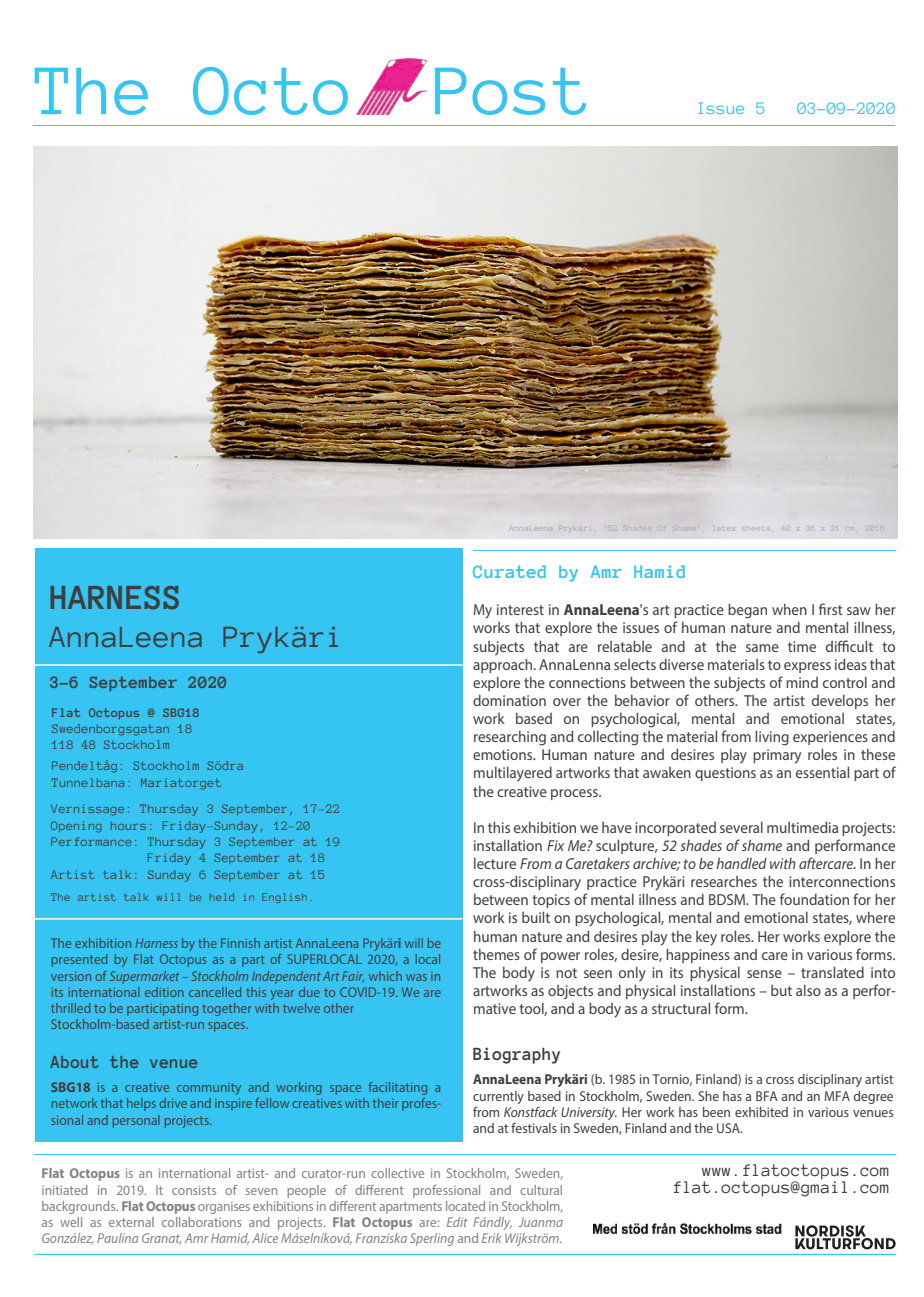 The width and height of the image is (924, 1297). What do you see at coordinates (520, 609) in the image?
I see `interest` at bounding box center [520, 609].
